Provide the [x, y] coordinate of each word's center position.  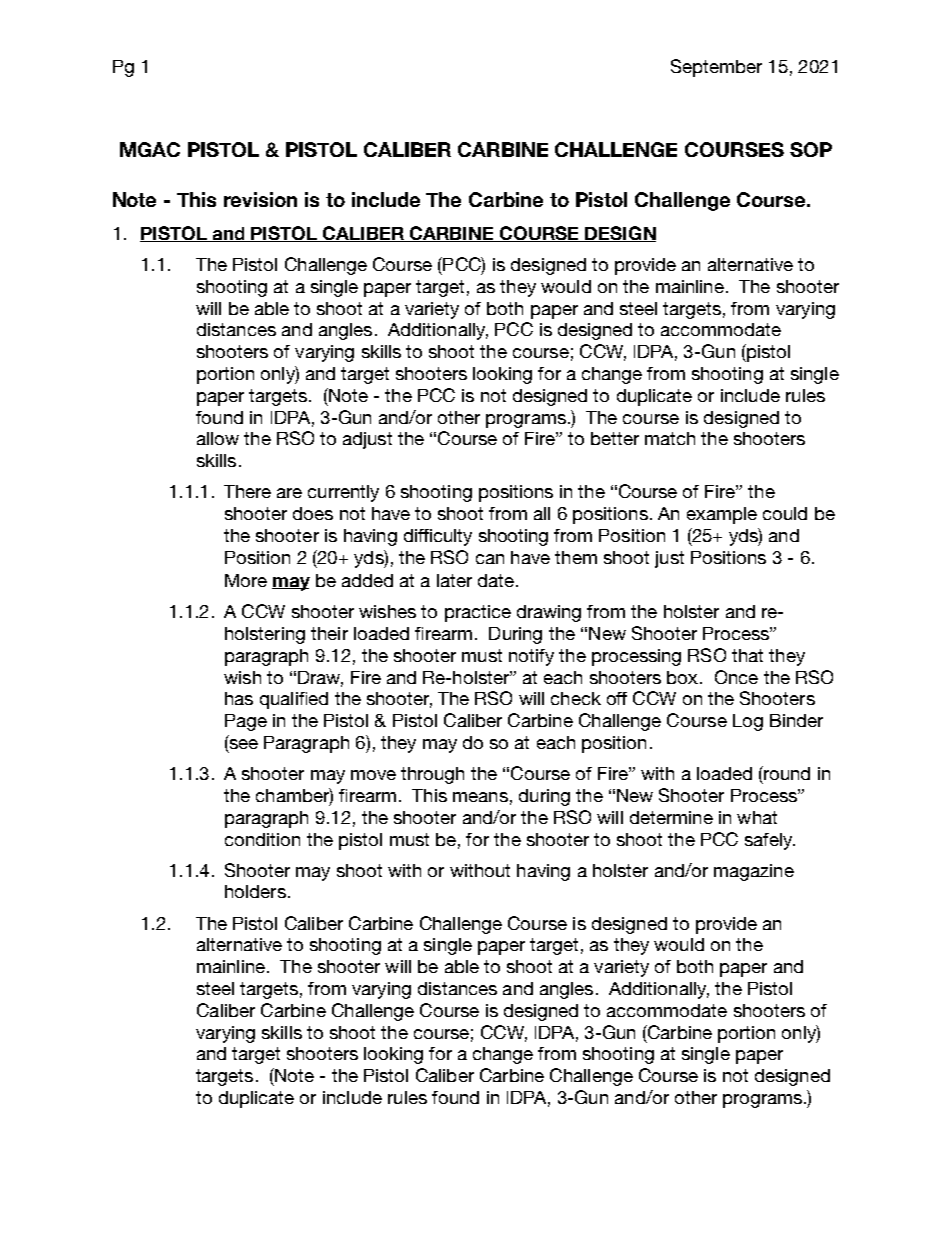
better [615, 438]
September [716, 68]
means [480, 797]
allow [218, 438]
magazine [754, 872]
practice [478, 613]
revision [260, 199]
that [747, 655]
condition [262, 839]
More [246, 580]
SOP [811, 149]
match [670, 438]
